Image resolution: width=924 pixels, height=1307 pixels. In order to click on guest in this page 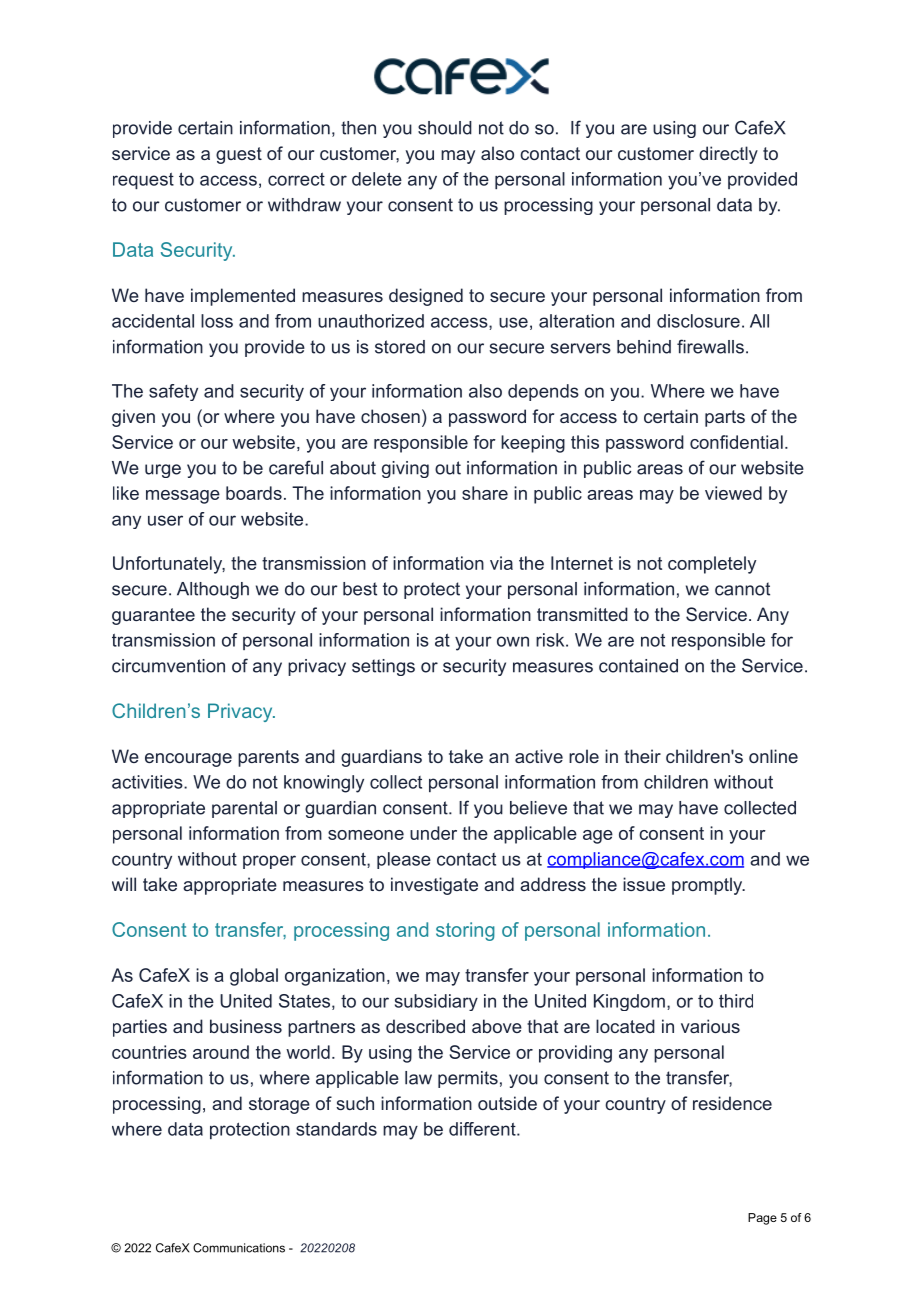, I will do `click(239, 155)`.
